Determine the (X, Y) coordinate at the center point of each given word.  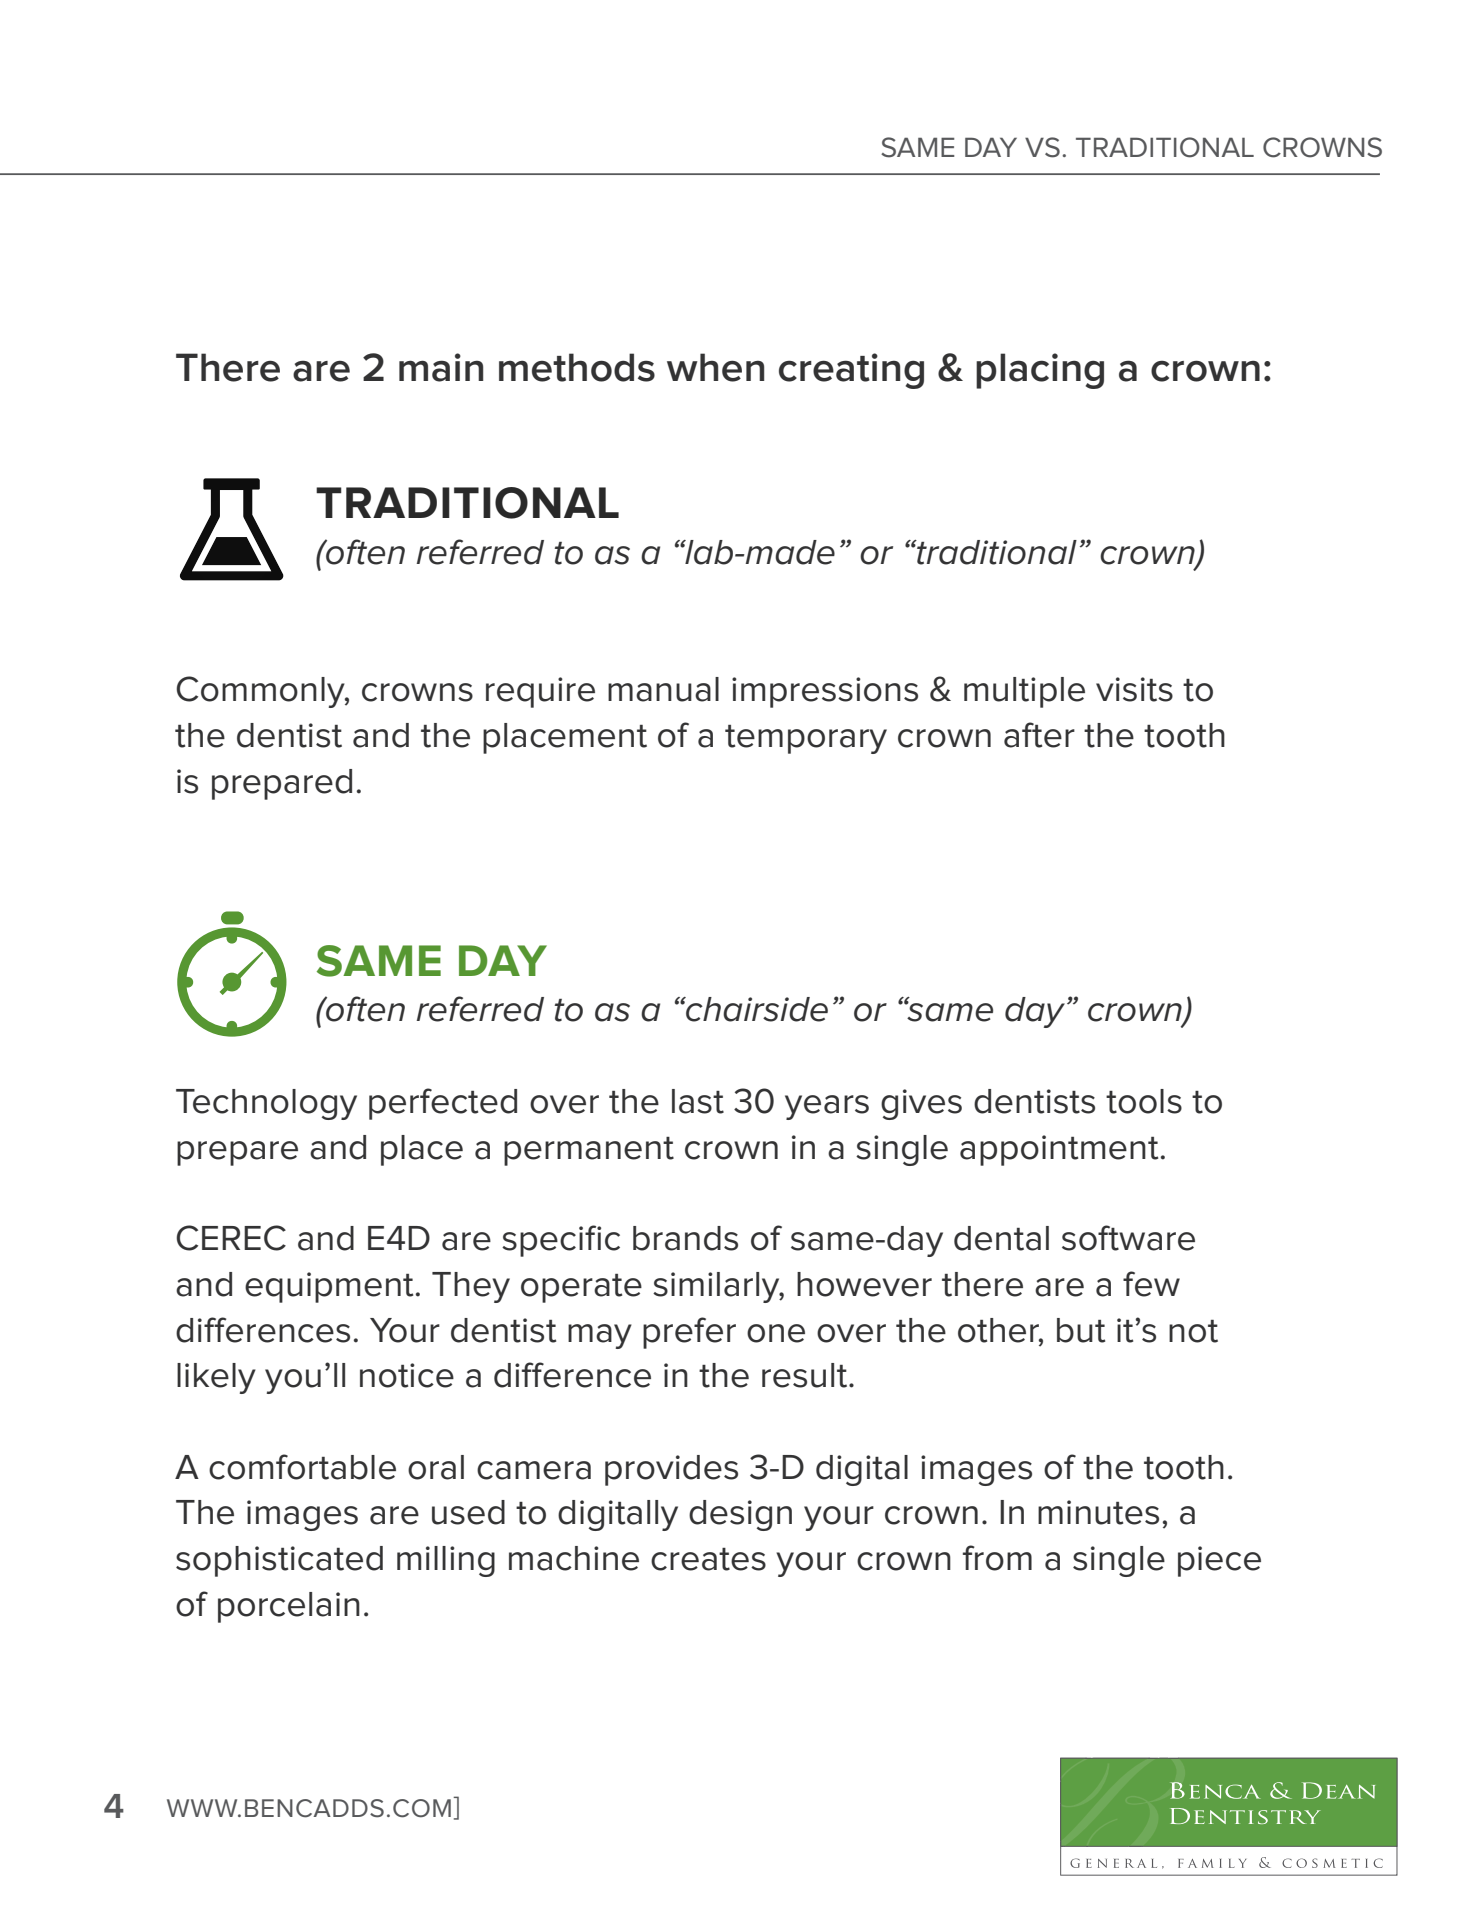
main (441, 367)
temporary (806, 739)
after (1039, 735)
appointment (1059, 1150)
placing (1040, 371)
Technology (266, 1104)
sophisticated (279, 1561)
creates (708, 1559)
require (540, 692)
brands (685, 1238)
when (715, 367)
